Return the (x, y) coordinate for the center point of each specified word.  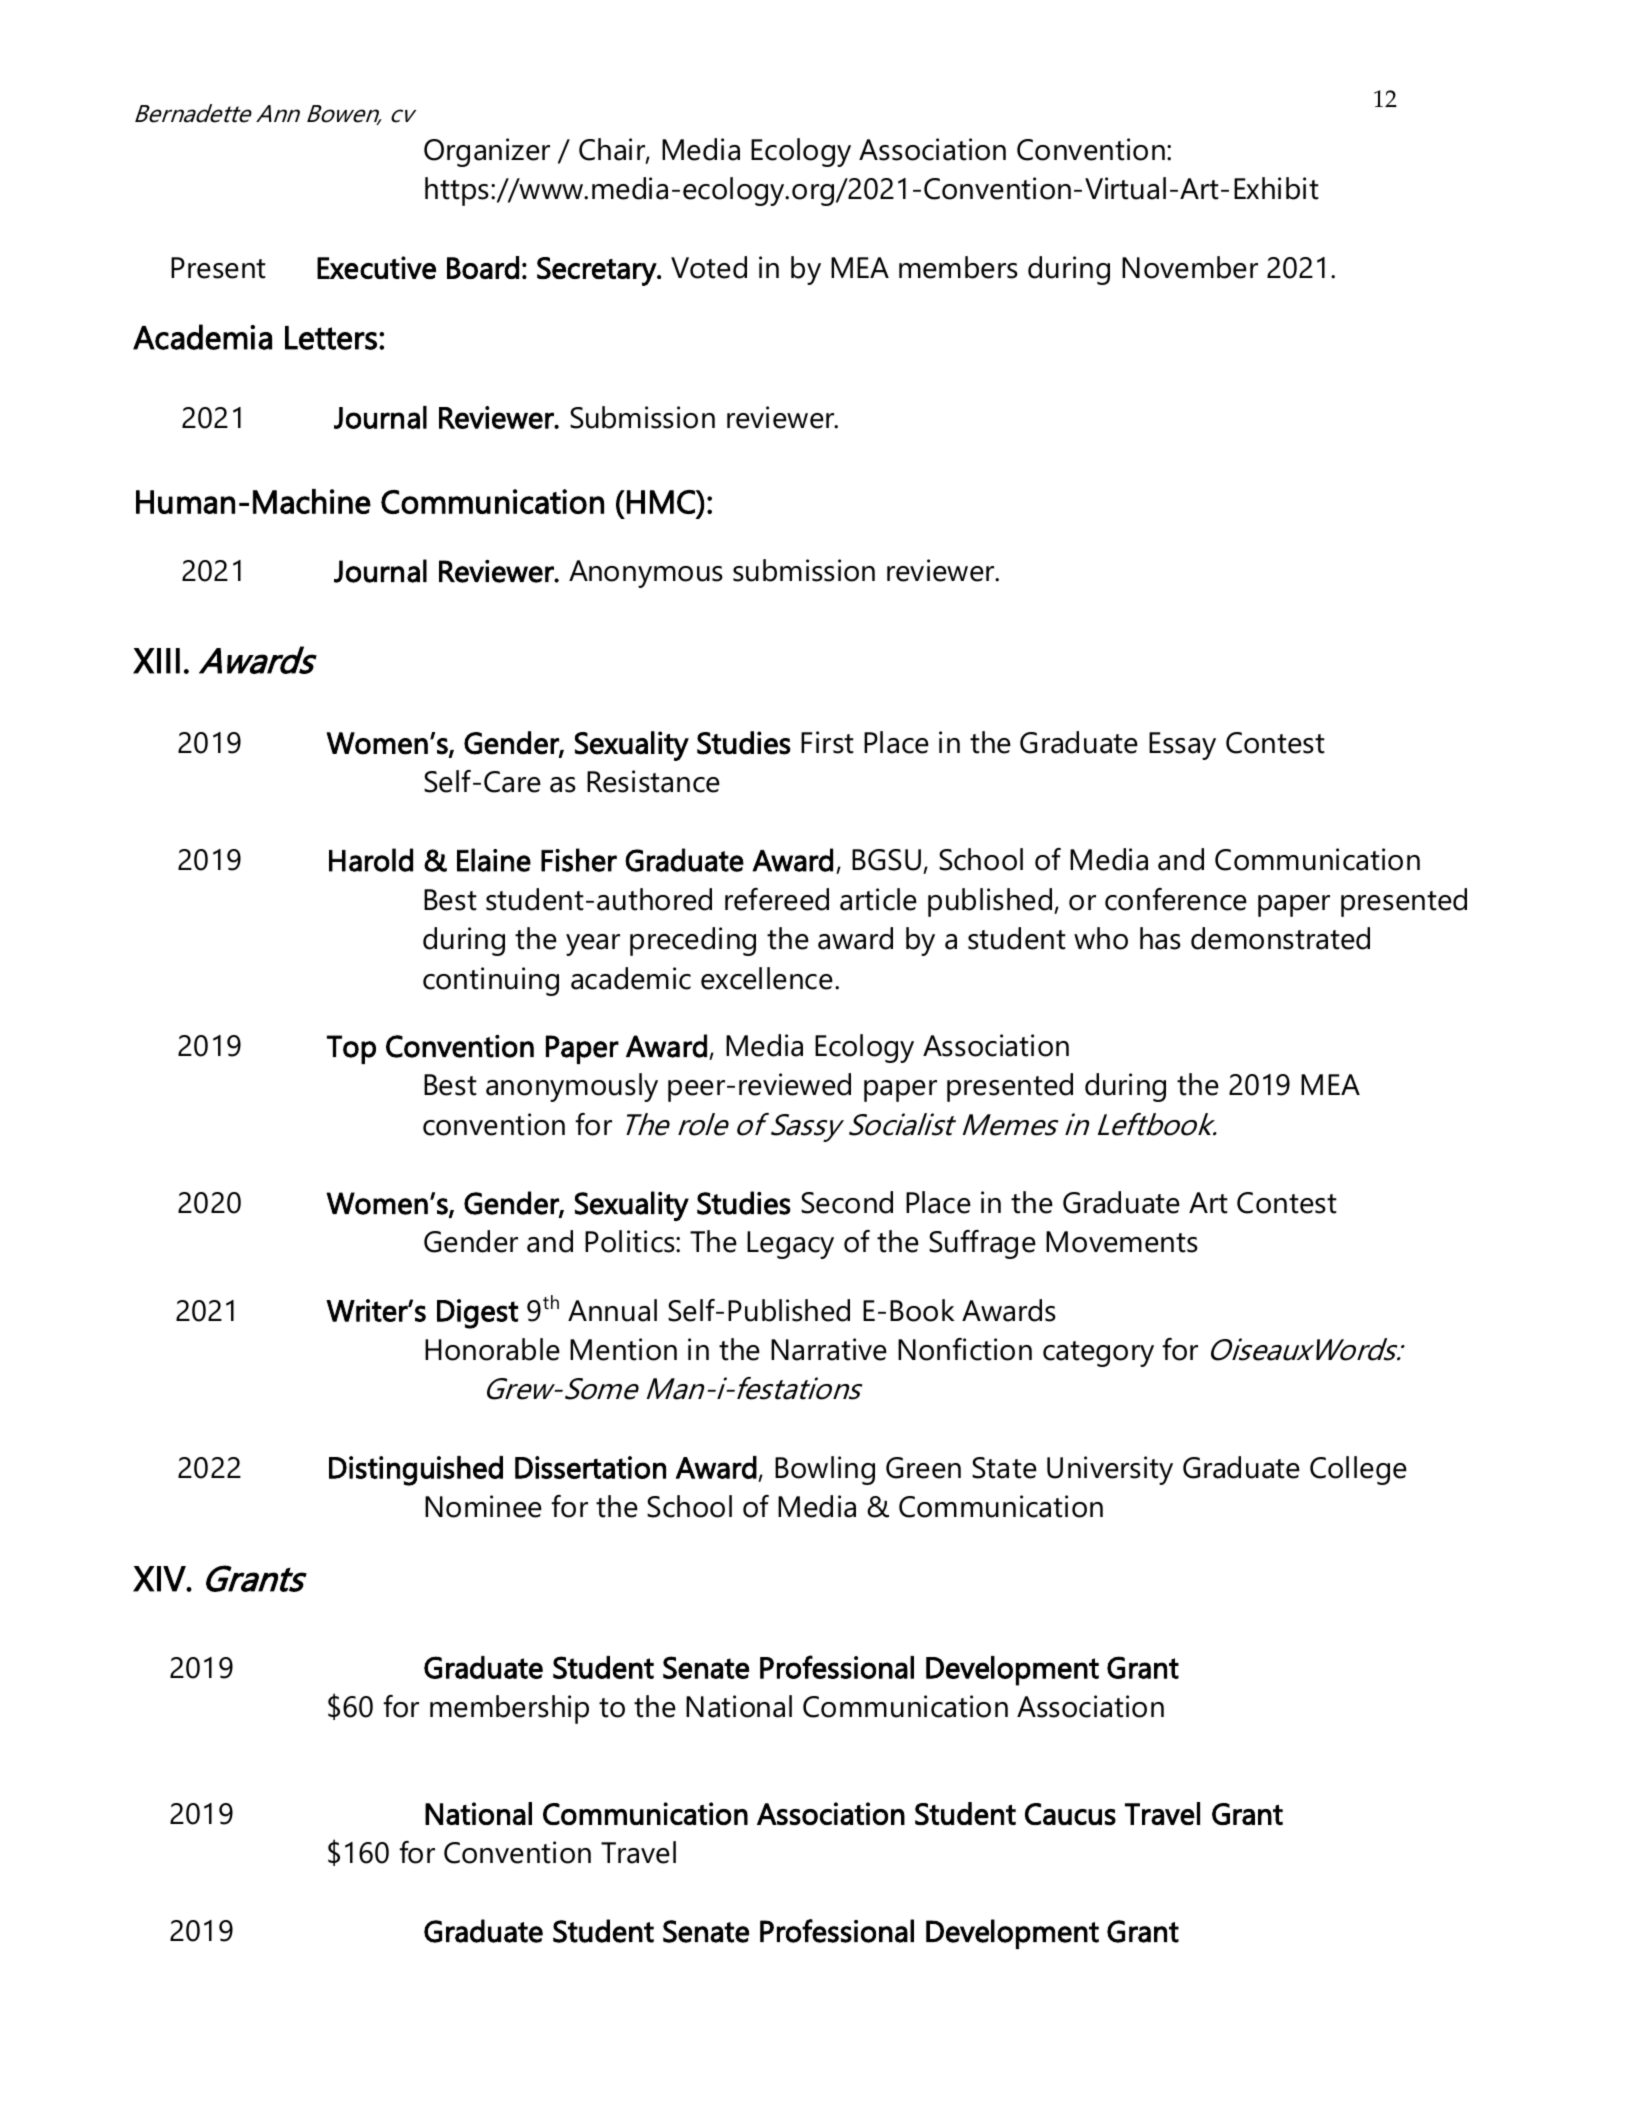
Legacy (790, 1245)
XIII (156, 661)
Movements (1122, 1242)
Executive (376, 267)
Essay (1182, 746)
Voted (709, 267)
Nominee (483, 1506)
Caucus (1070, 1814)
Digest (477, 1314)
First (827, 742)
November (1190, 267)
